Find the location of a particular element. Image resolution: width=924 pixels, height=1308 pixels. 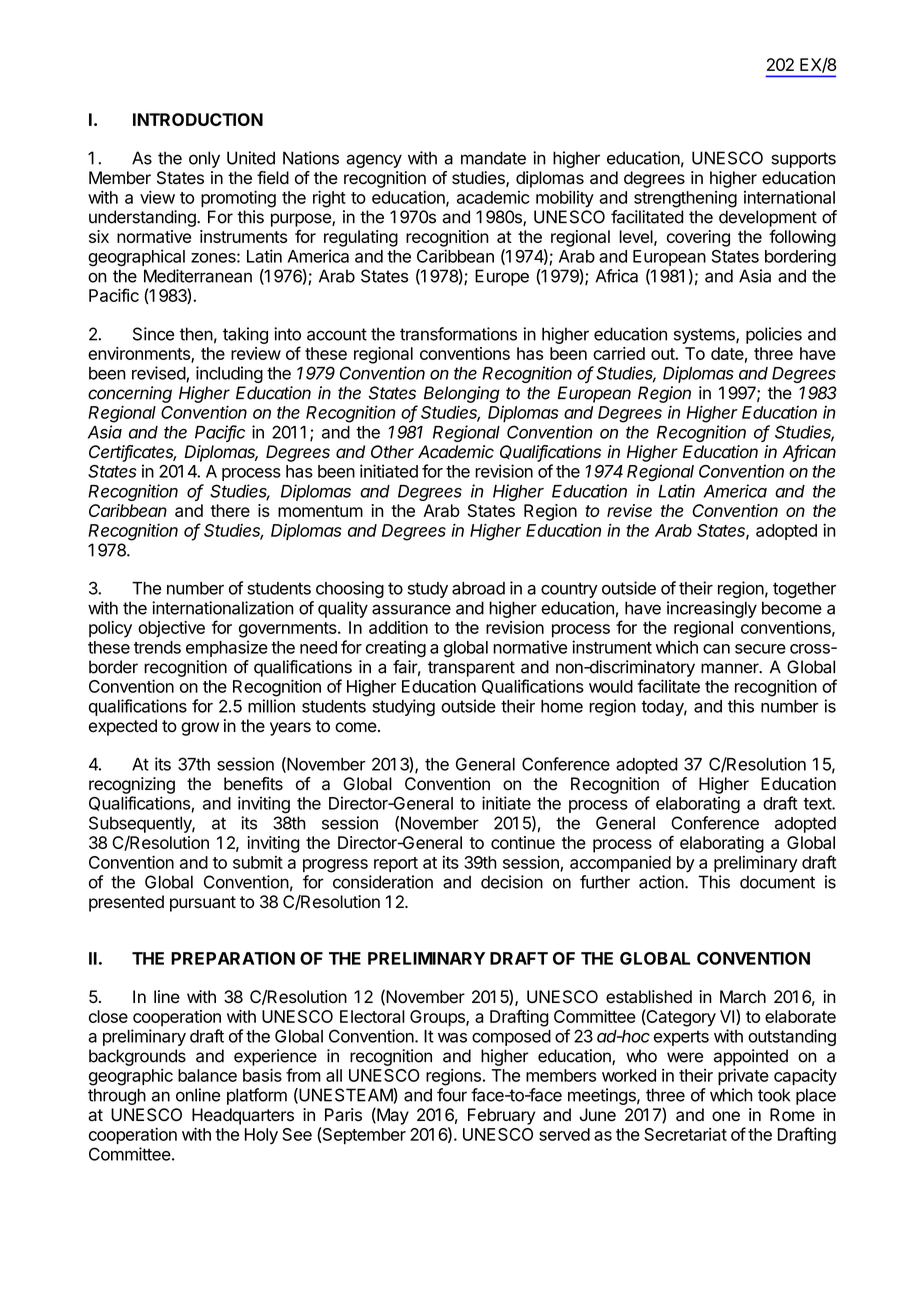

assurance is located at coordinates (411, 609).
